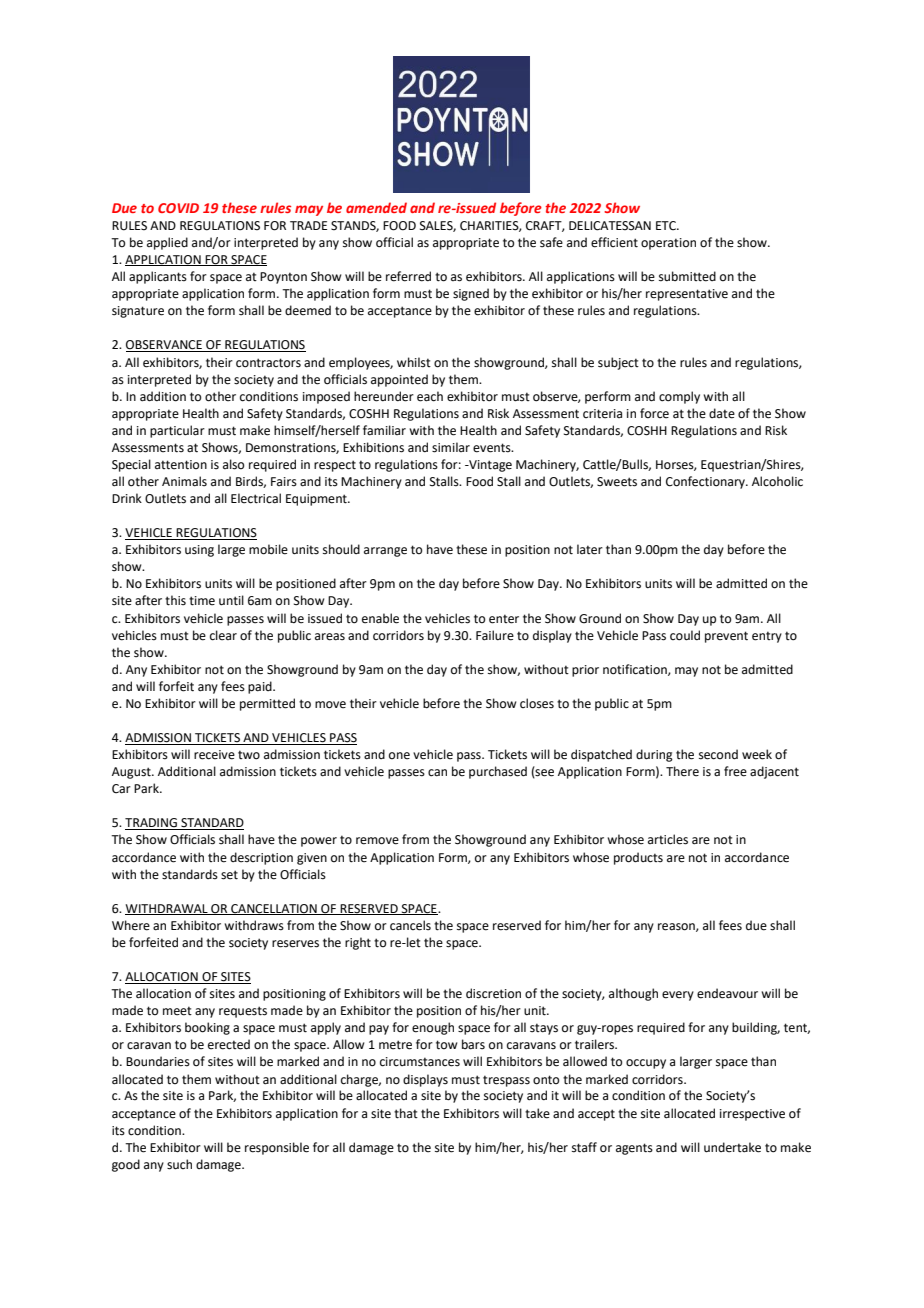 The height and width of the screenshot is (1308, 924). I want to click on cancels, so click(410, 925).
